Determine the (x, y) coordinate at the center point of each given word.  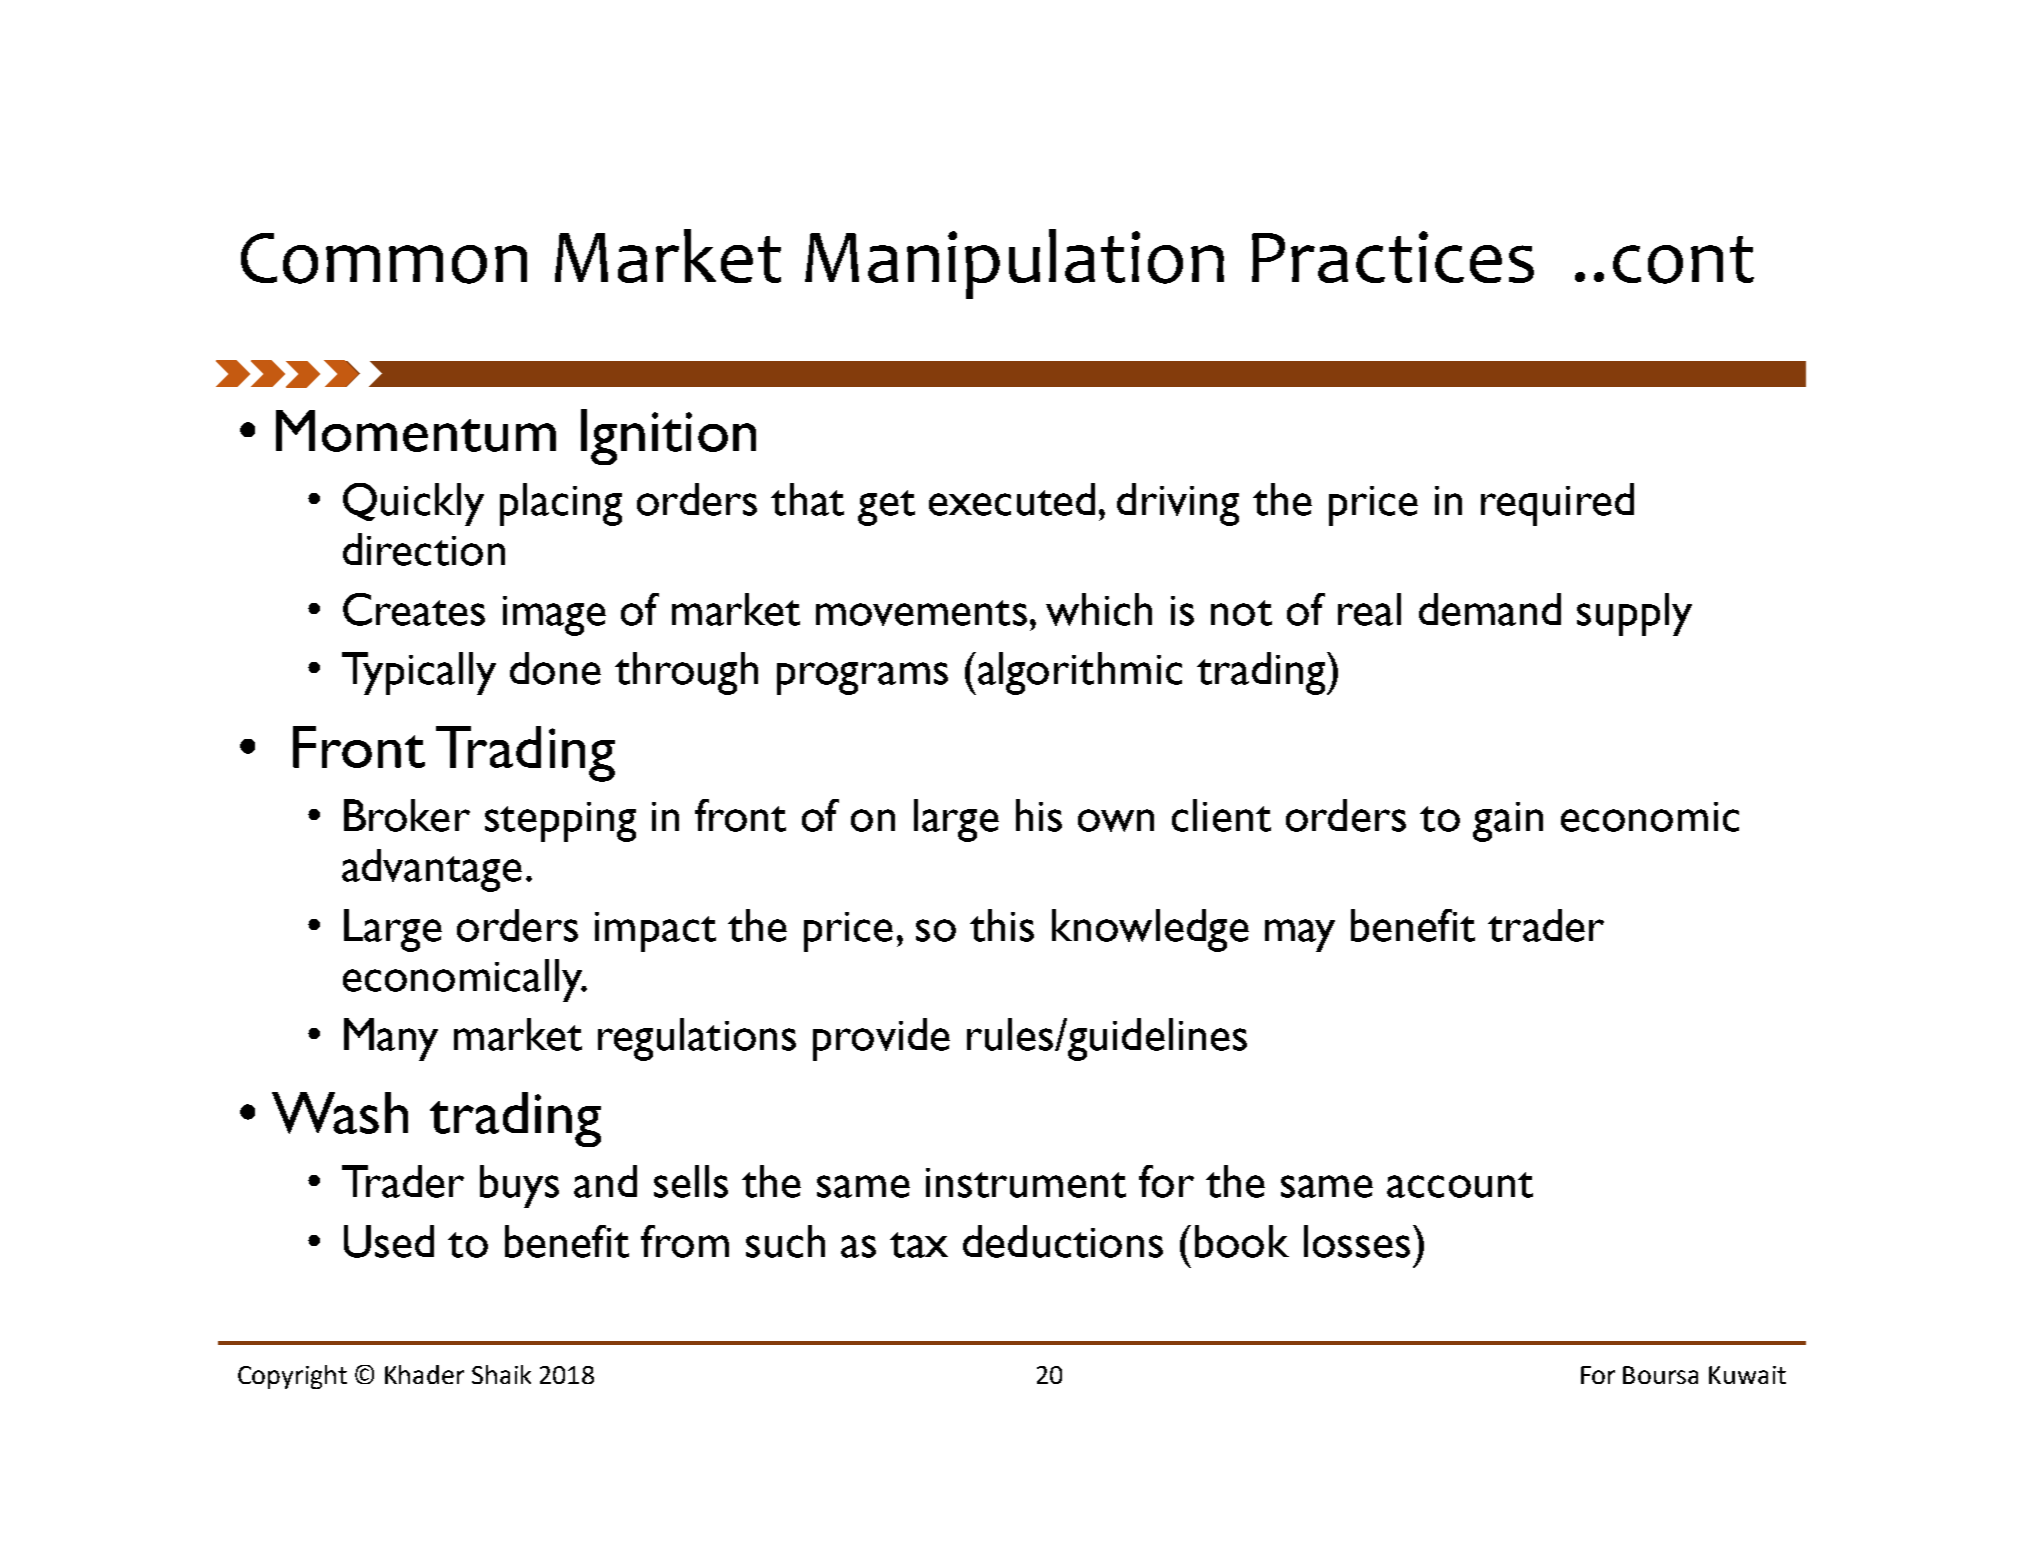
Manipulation (1014, 264)
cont (1683, 260)
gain (1508, 822)
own (1116, 820)
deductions (1063, 1241)
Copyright (292, 1377)
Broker (407, 815)
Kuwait (1747, 1375)
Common (384, 258)
